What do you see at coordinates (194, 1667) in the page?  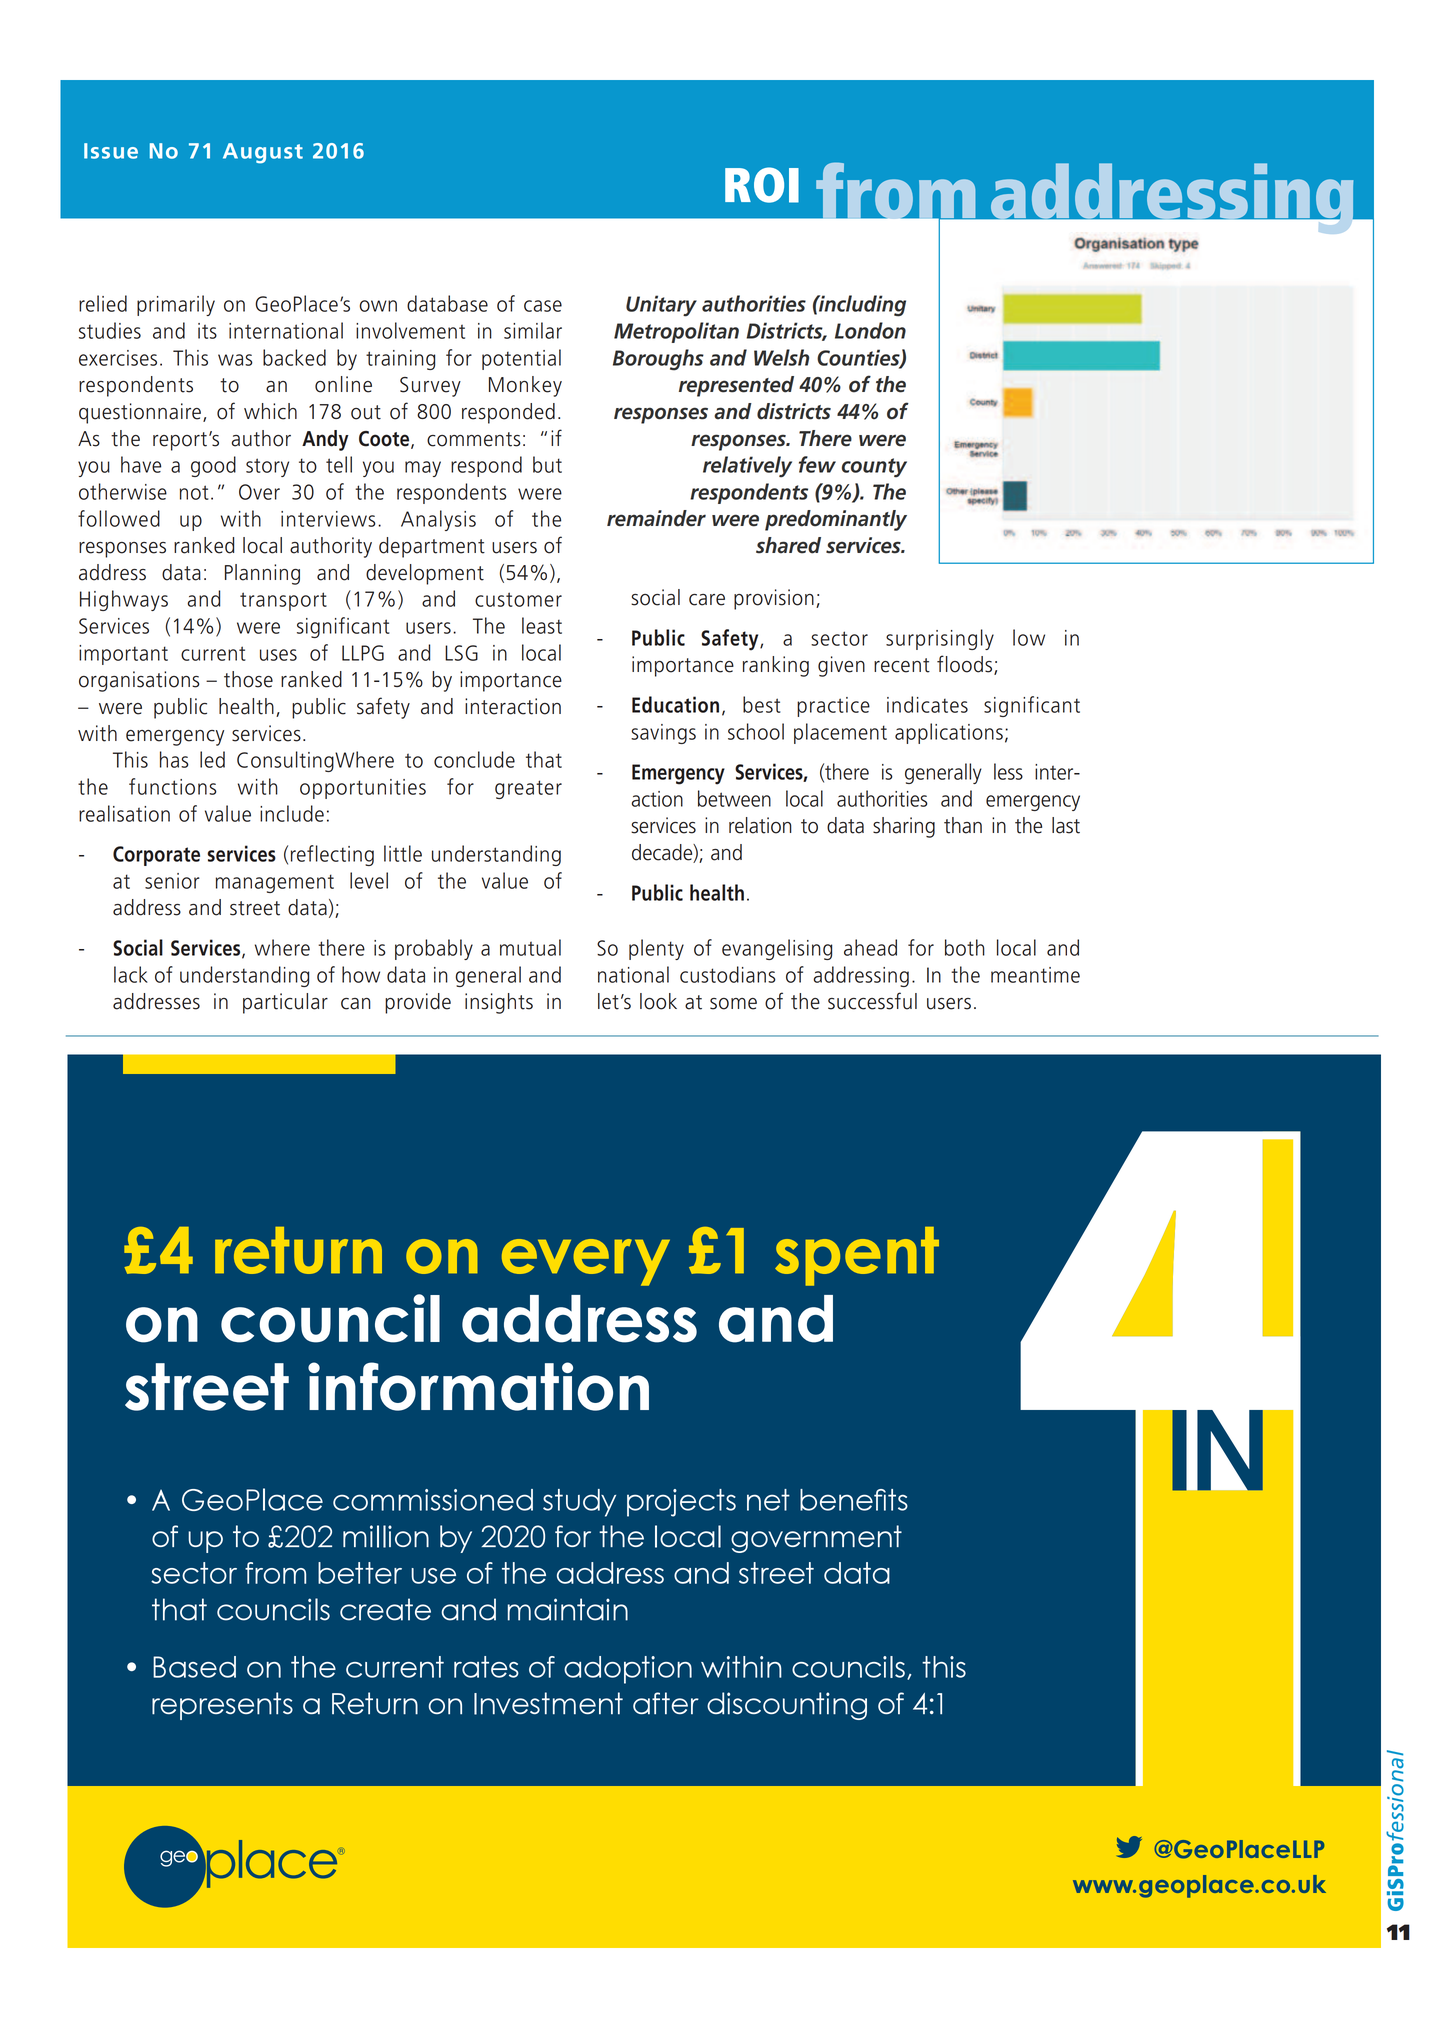 I see `Based` at bounding box center [194, 1667].
